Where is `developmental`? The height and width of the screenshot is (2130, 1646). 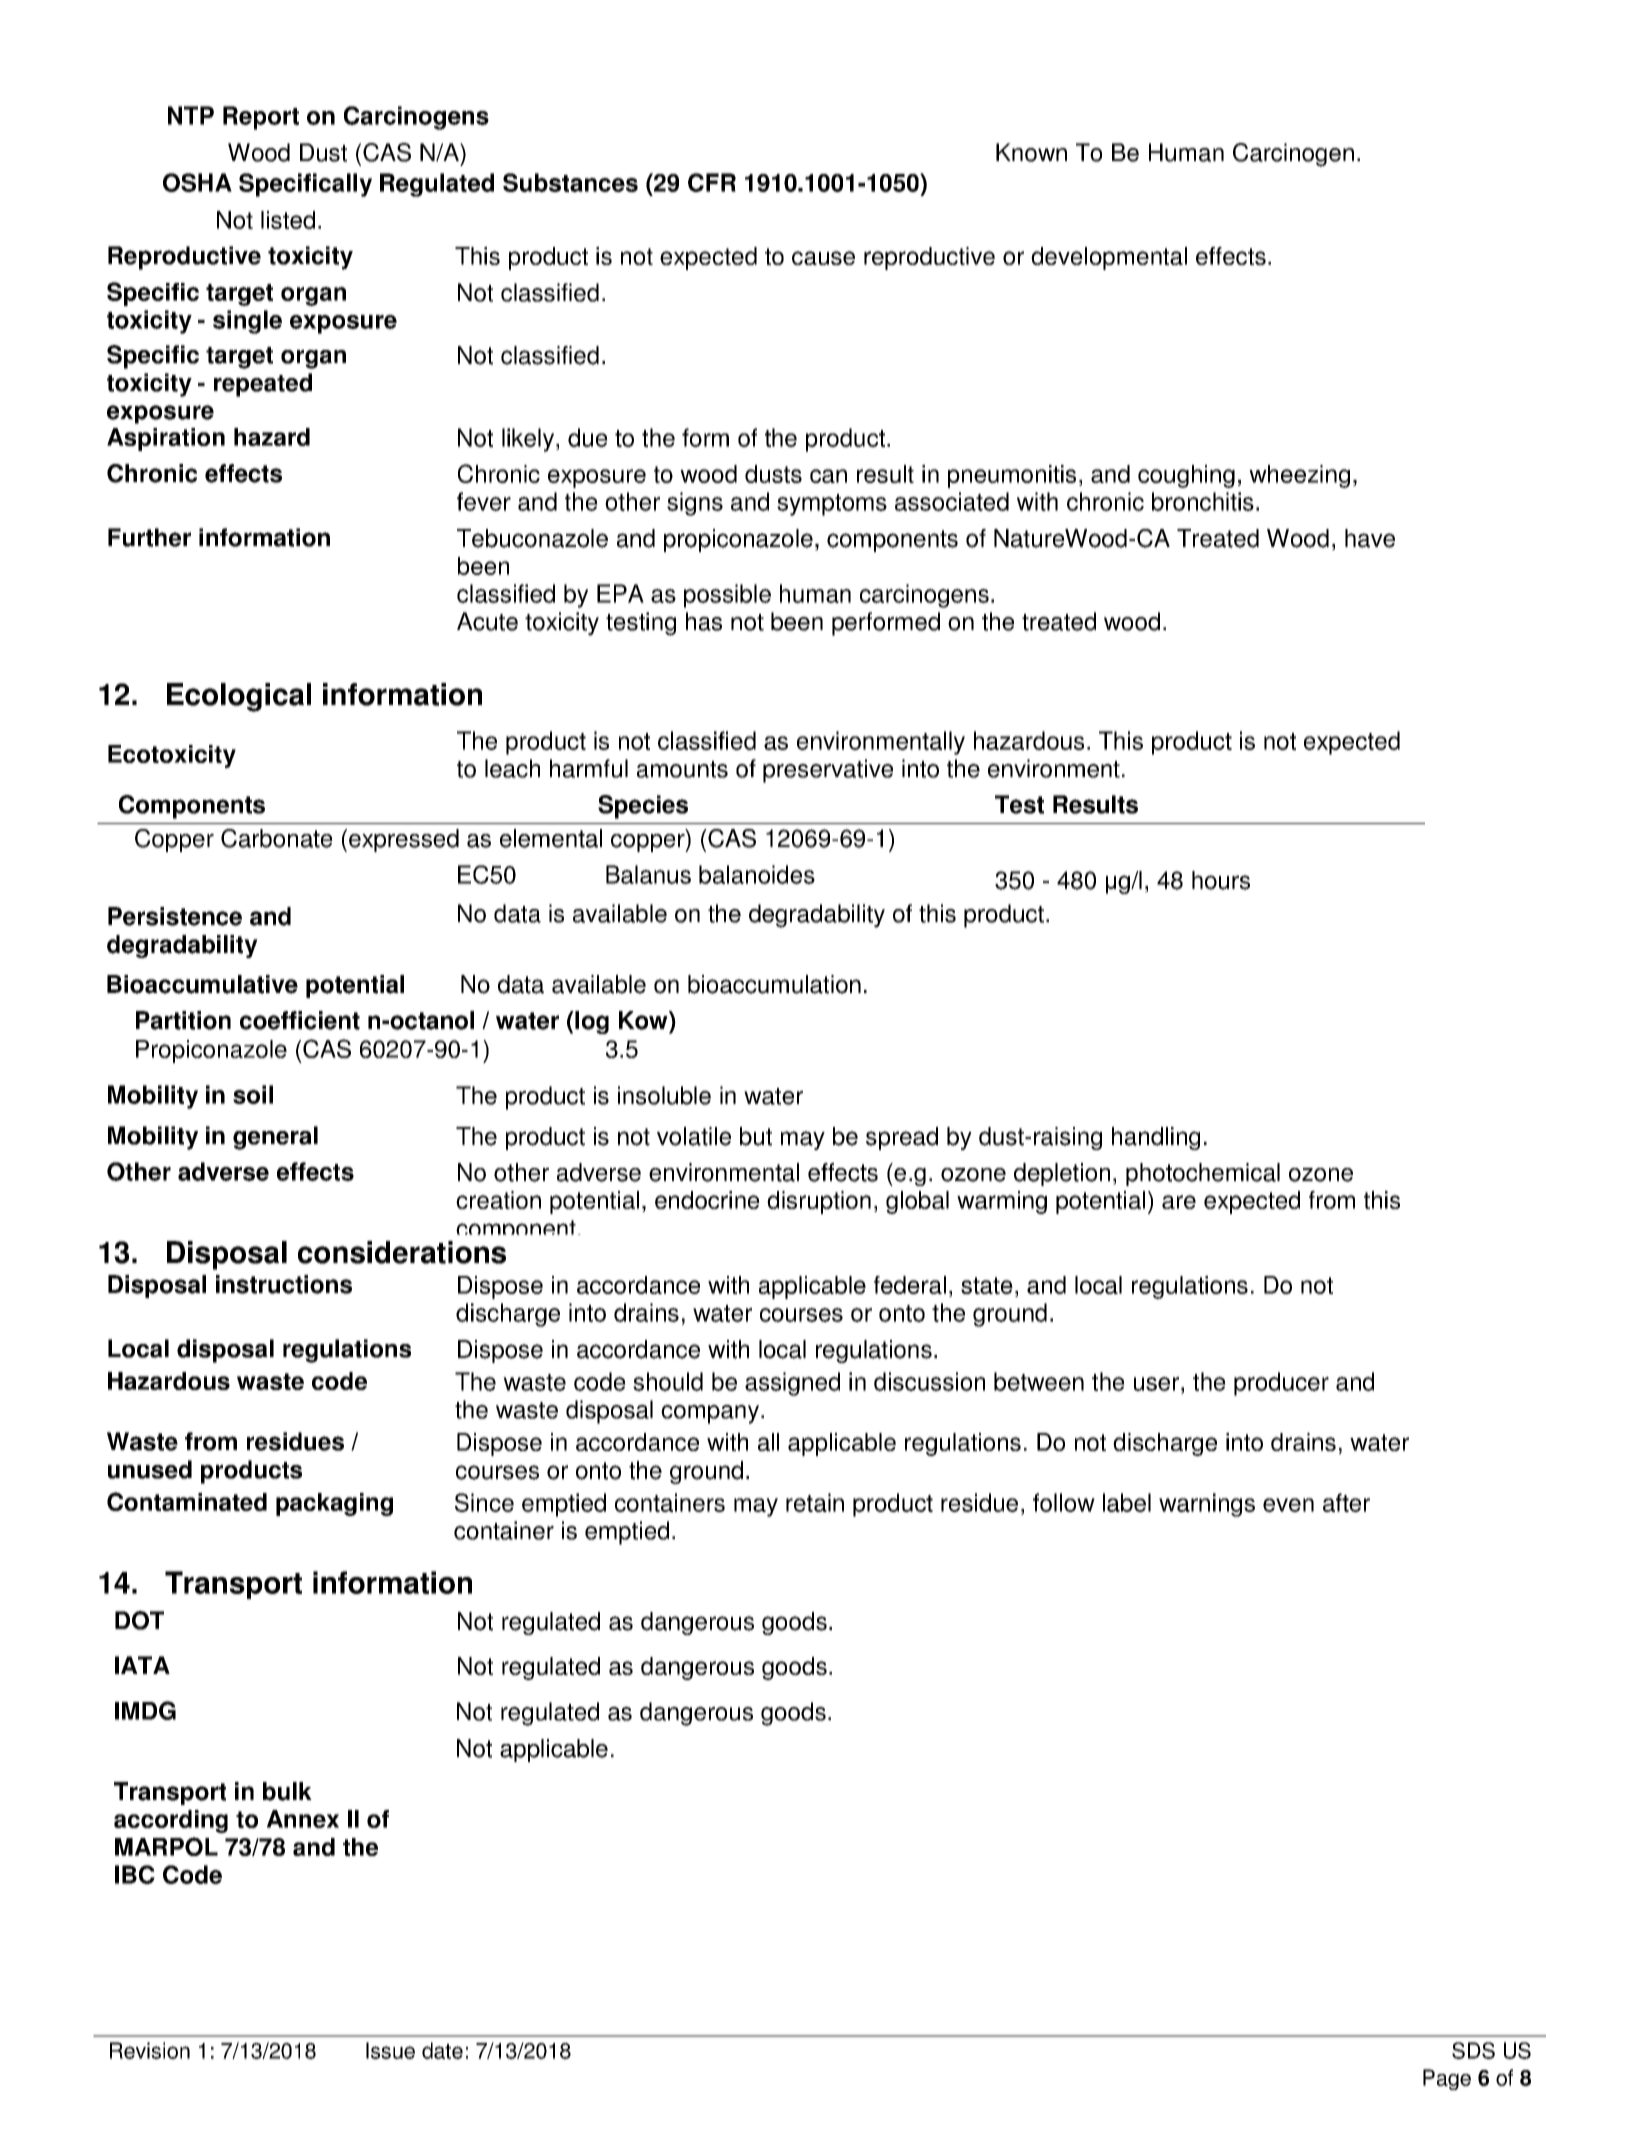
developmental is located at coordinates (1109, 258).
